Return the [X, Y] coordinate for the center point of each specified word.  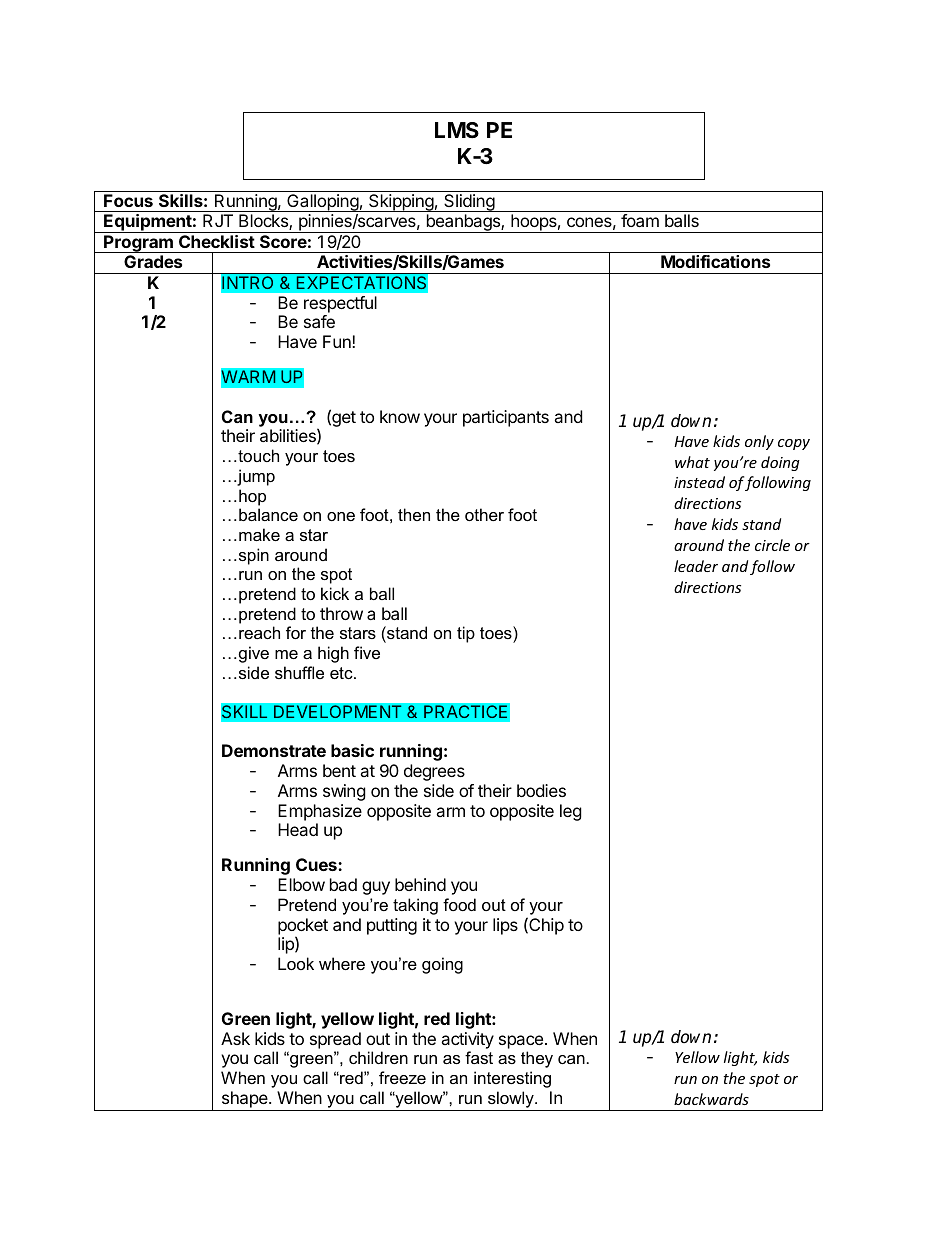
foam [640, 220]
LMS [457, 130]
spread [335, 1040]
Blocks [264, 222]
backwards [711, 1099]
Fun [338, 341]
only [759, 442]
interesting [512, 1079]
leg [571, 812]
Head [298, 829]
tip [466, 634]
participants [506, 418]
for [296, 632]
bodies [541, 790]
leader [696, 566]
